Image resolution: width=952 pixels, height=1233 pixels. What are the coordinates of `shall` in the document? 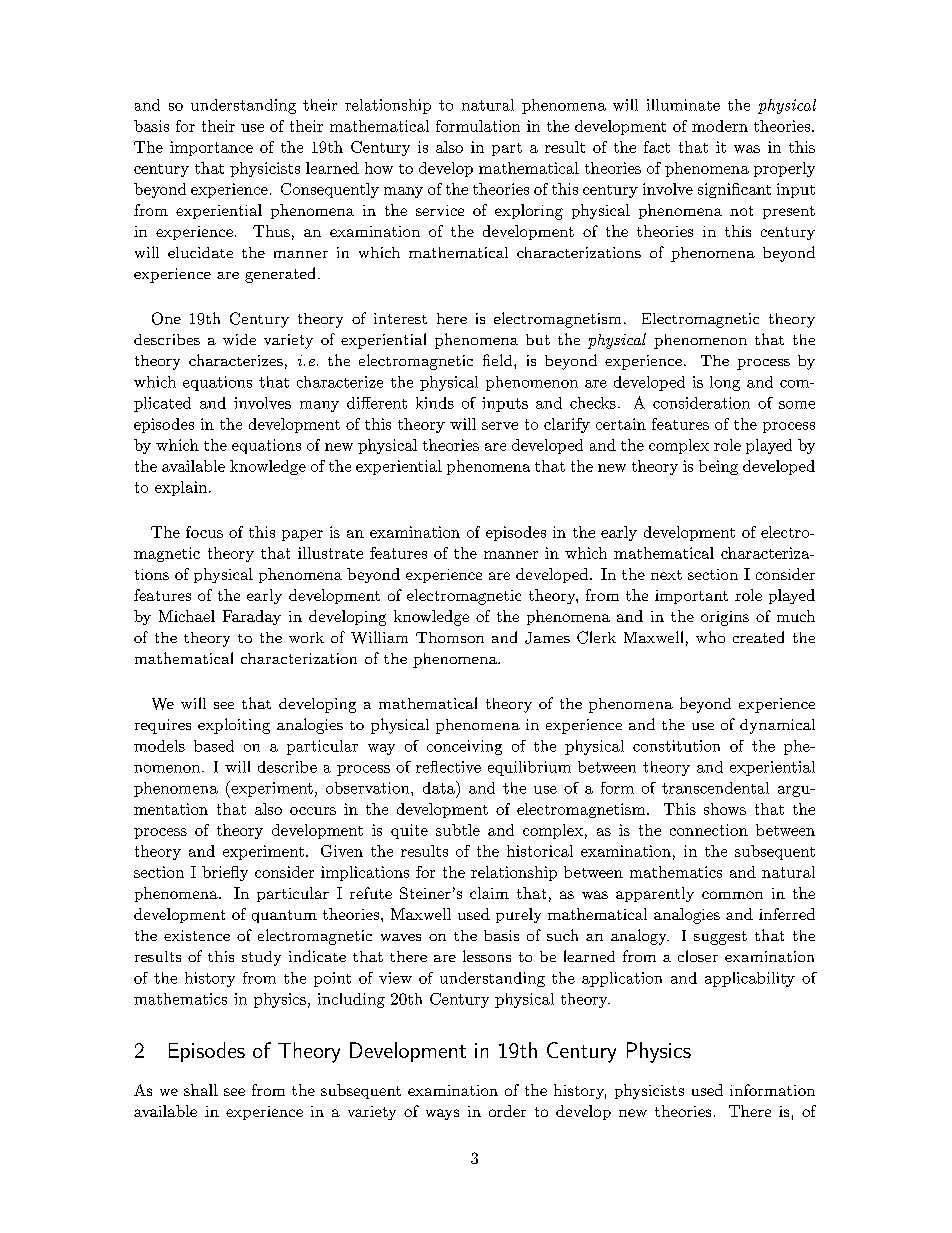 It's located at (201, 1090).
